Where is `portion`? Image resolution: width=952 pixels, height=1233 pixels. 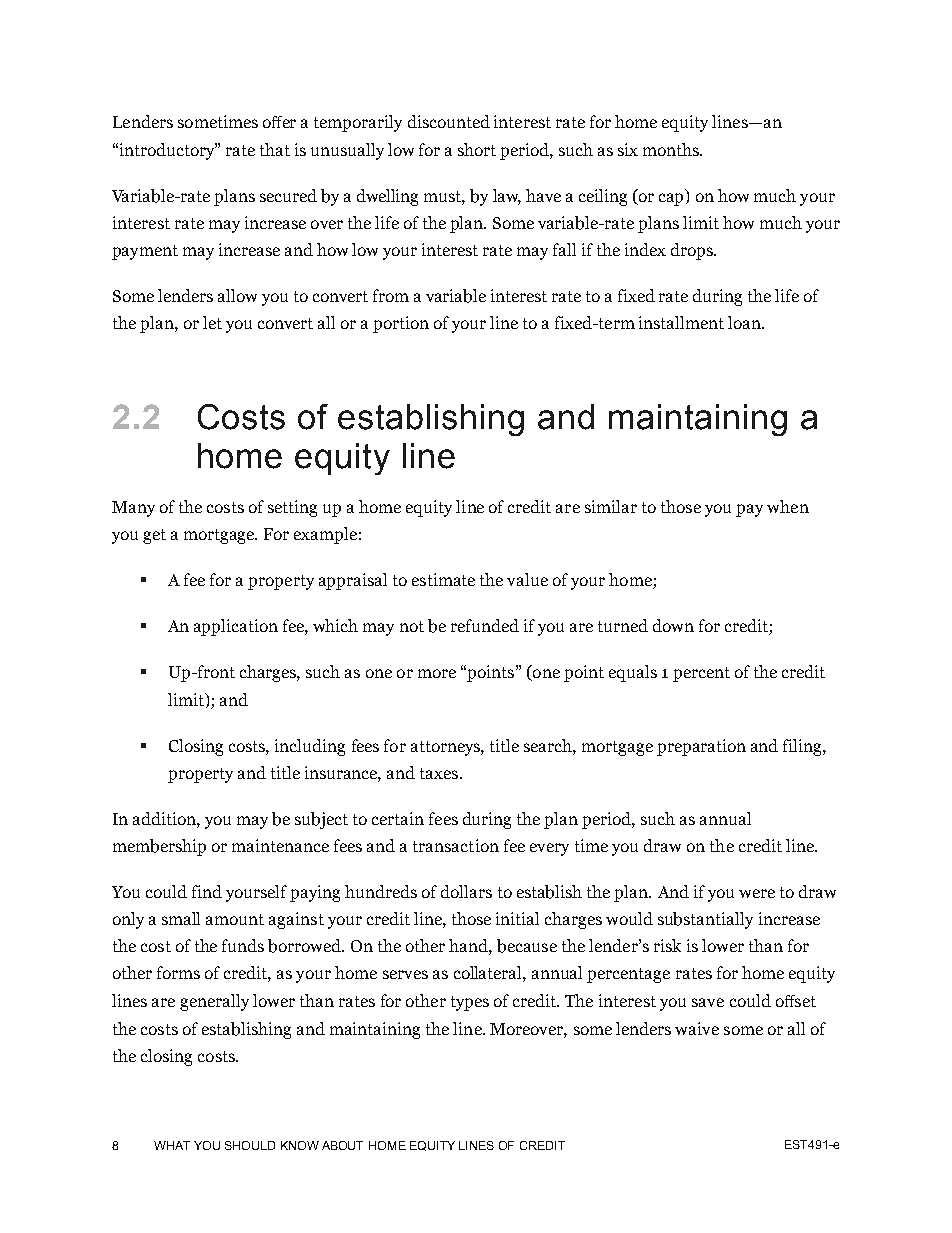 portion is located at coordinates (401, 324).
